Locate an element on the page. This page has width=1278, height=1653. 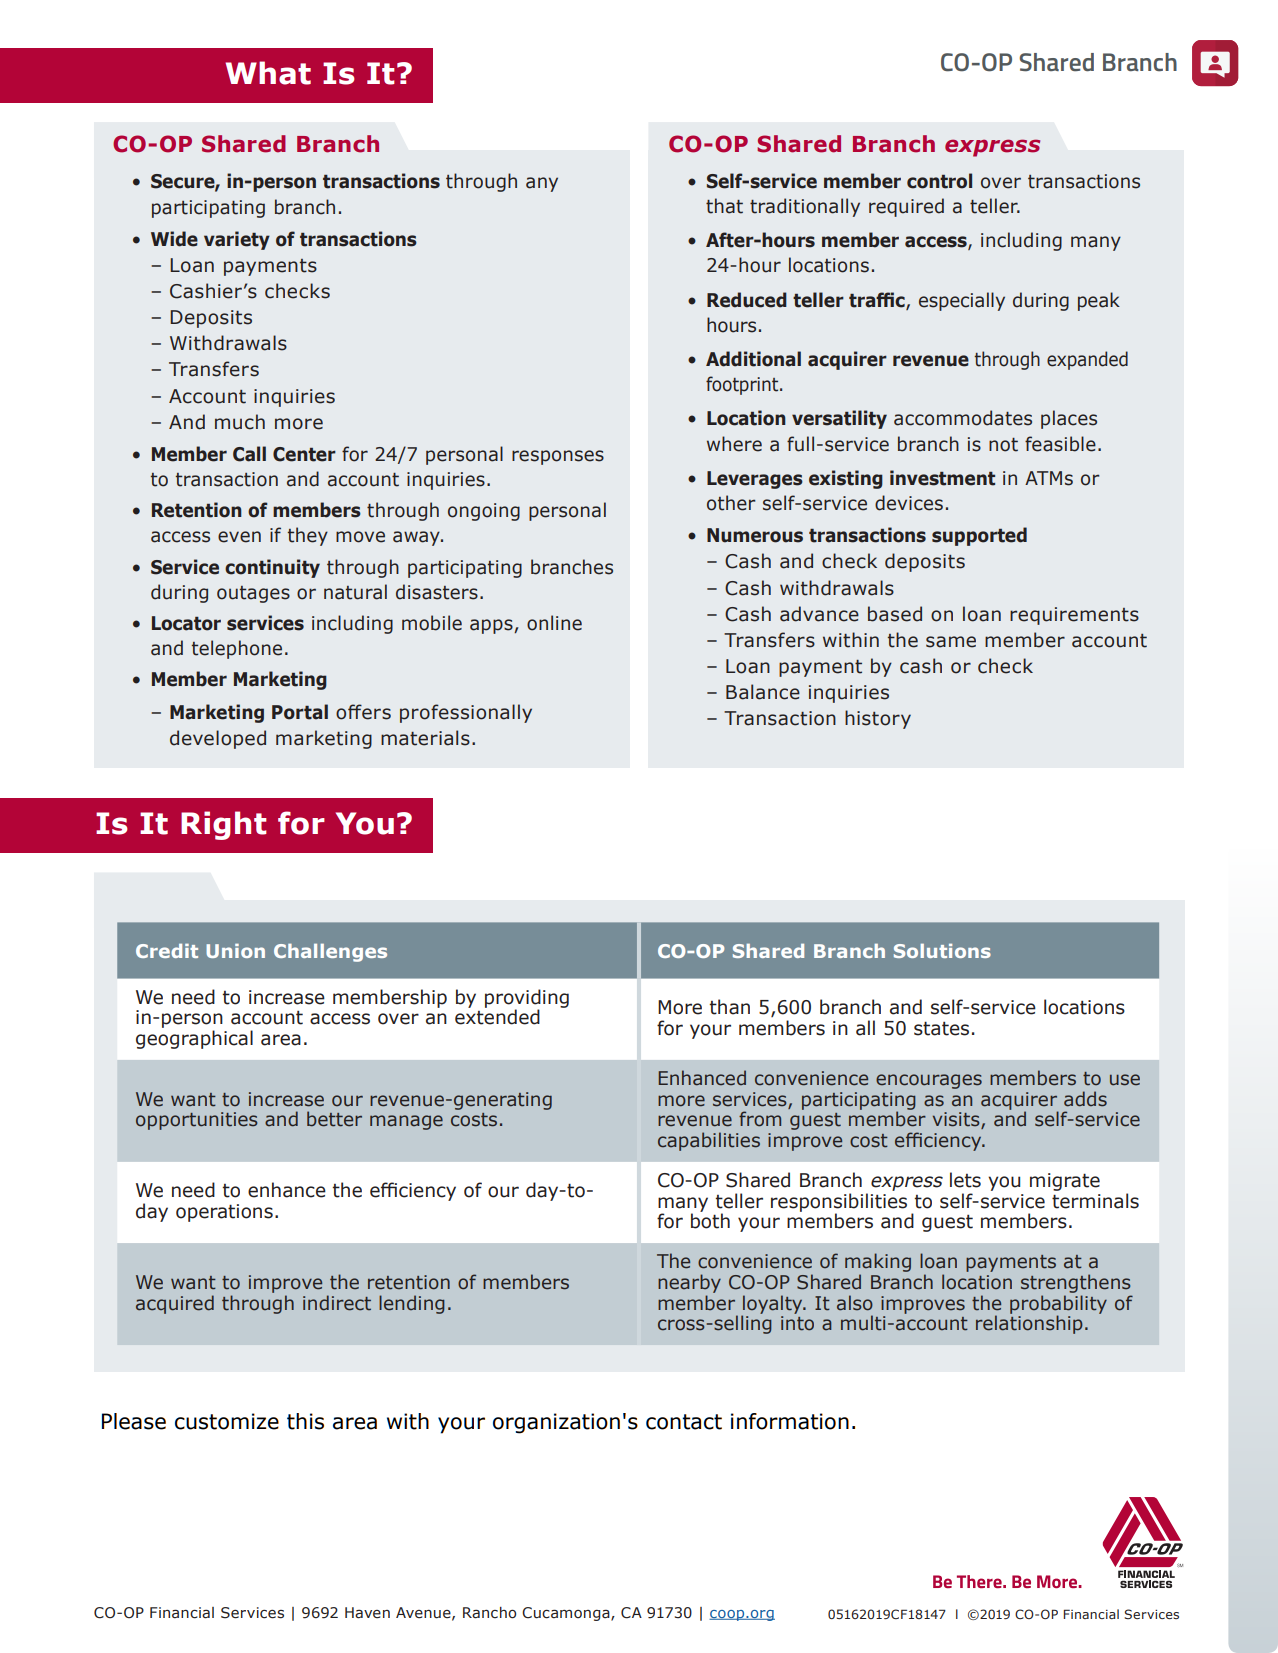
other is located at coordinates (731, 503).
